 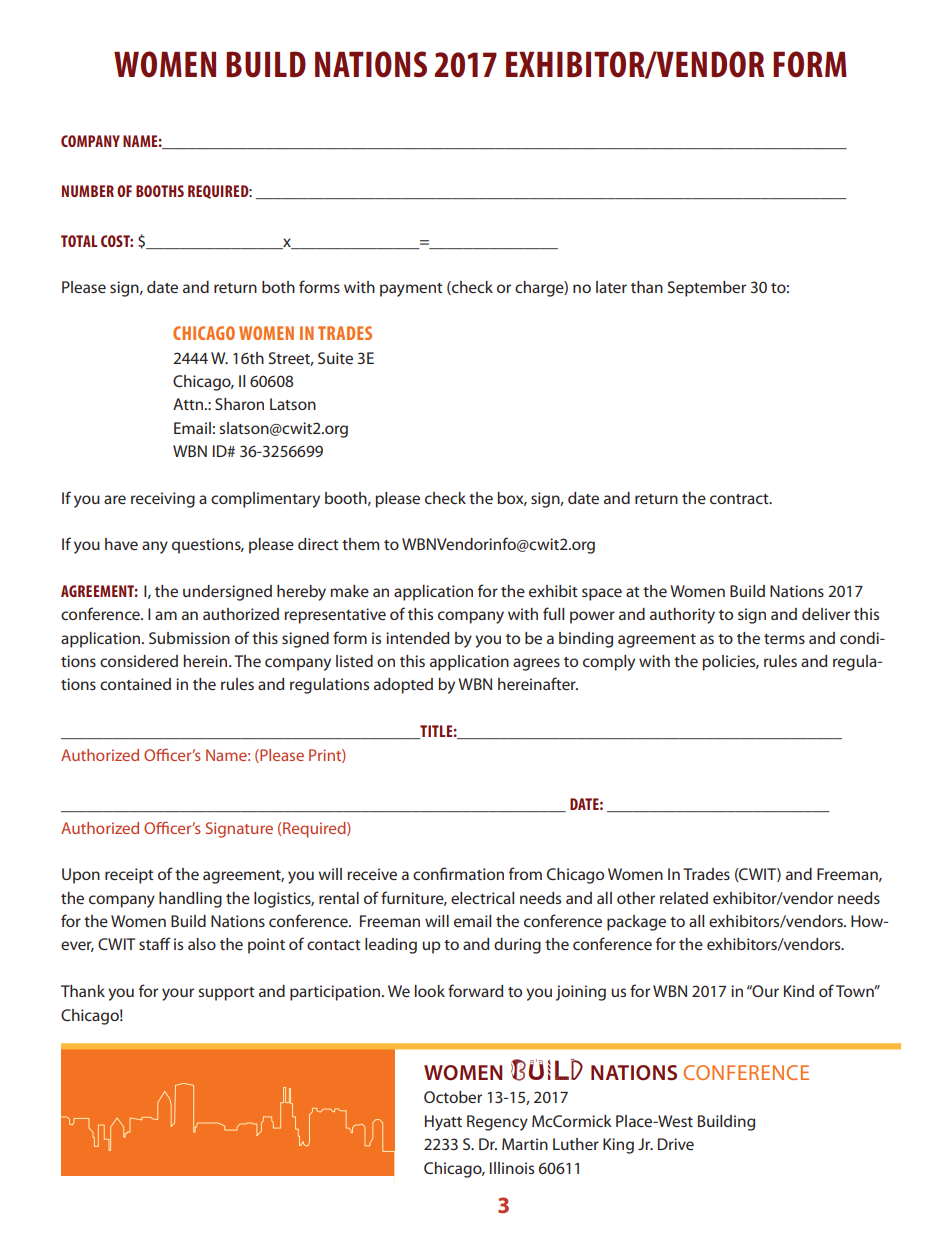 What do you see at coordinates (443, 1123) in the document?
I see `Hyatt` at bounding box center [443, 1123].
